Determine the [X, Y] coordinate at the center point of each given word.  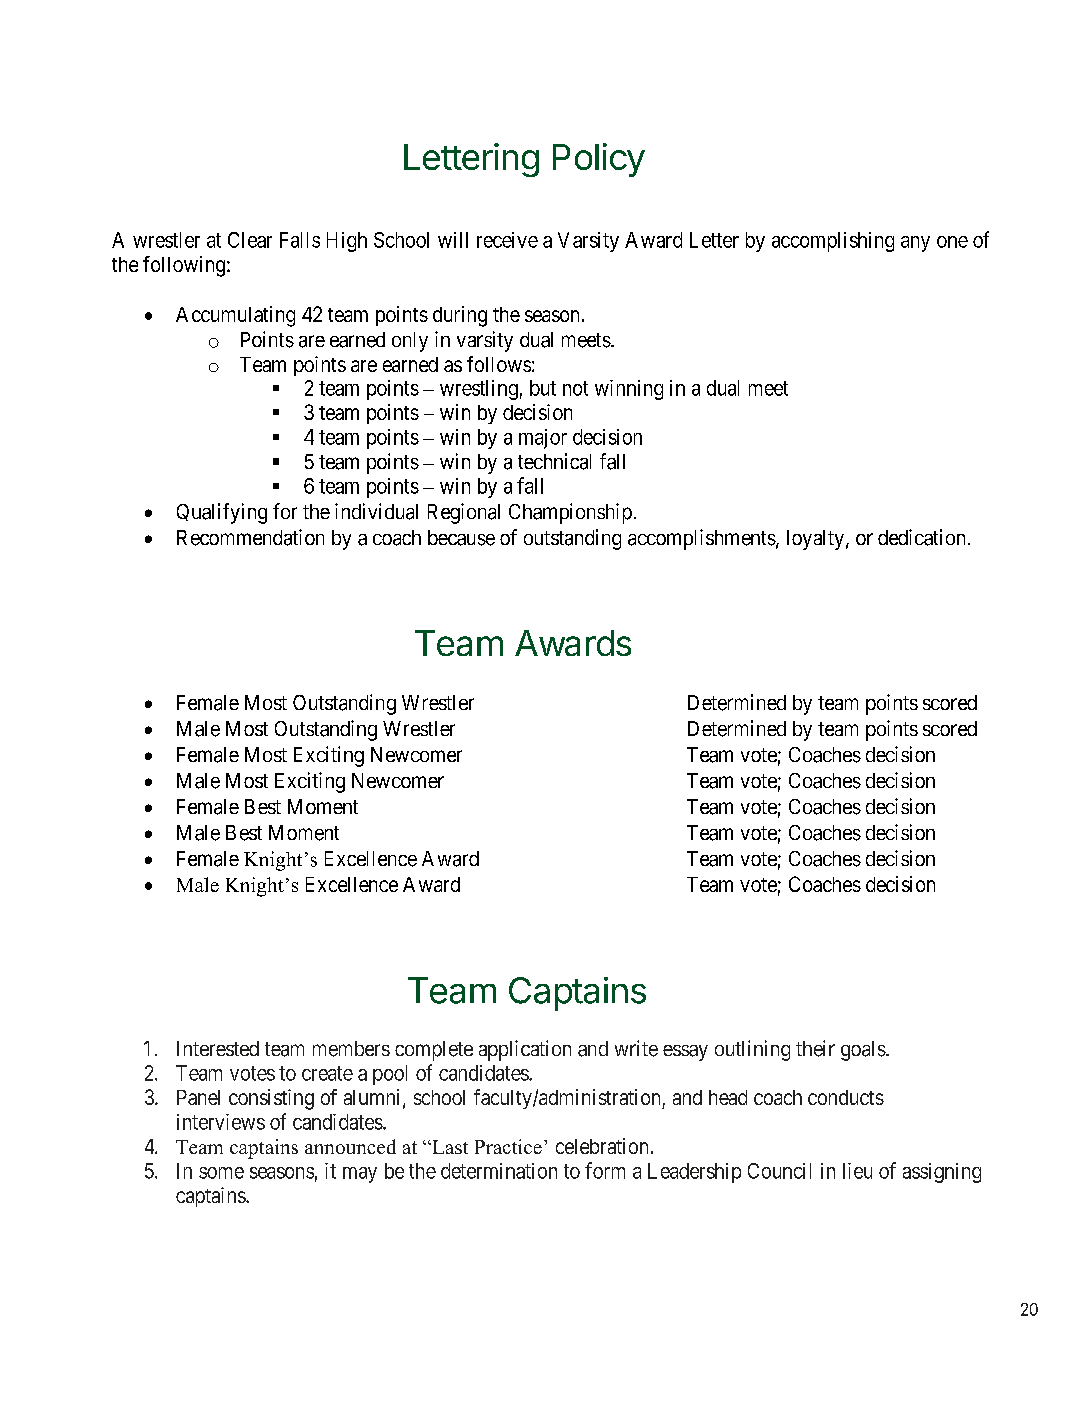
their [815, 1048]
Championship [570, 513]
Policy [599, 160]
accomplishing [833, 242]
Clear [250, 240]
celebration [602, 1146]
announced [350, 1146]
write [636, 1048]
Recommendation [250, 537]
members [351, 1049]
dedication [921, 537]
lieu [857, 1171]
